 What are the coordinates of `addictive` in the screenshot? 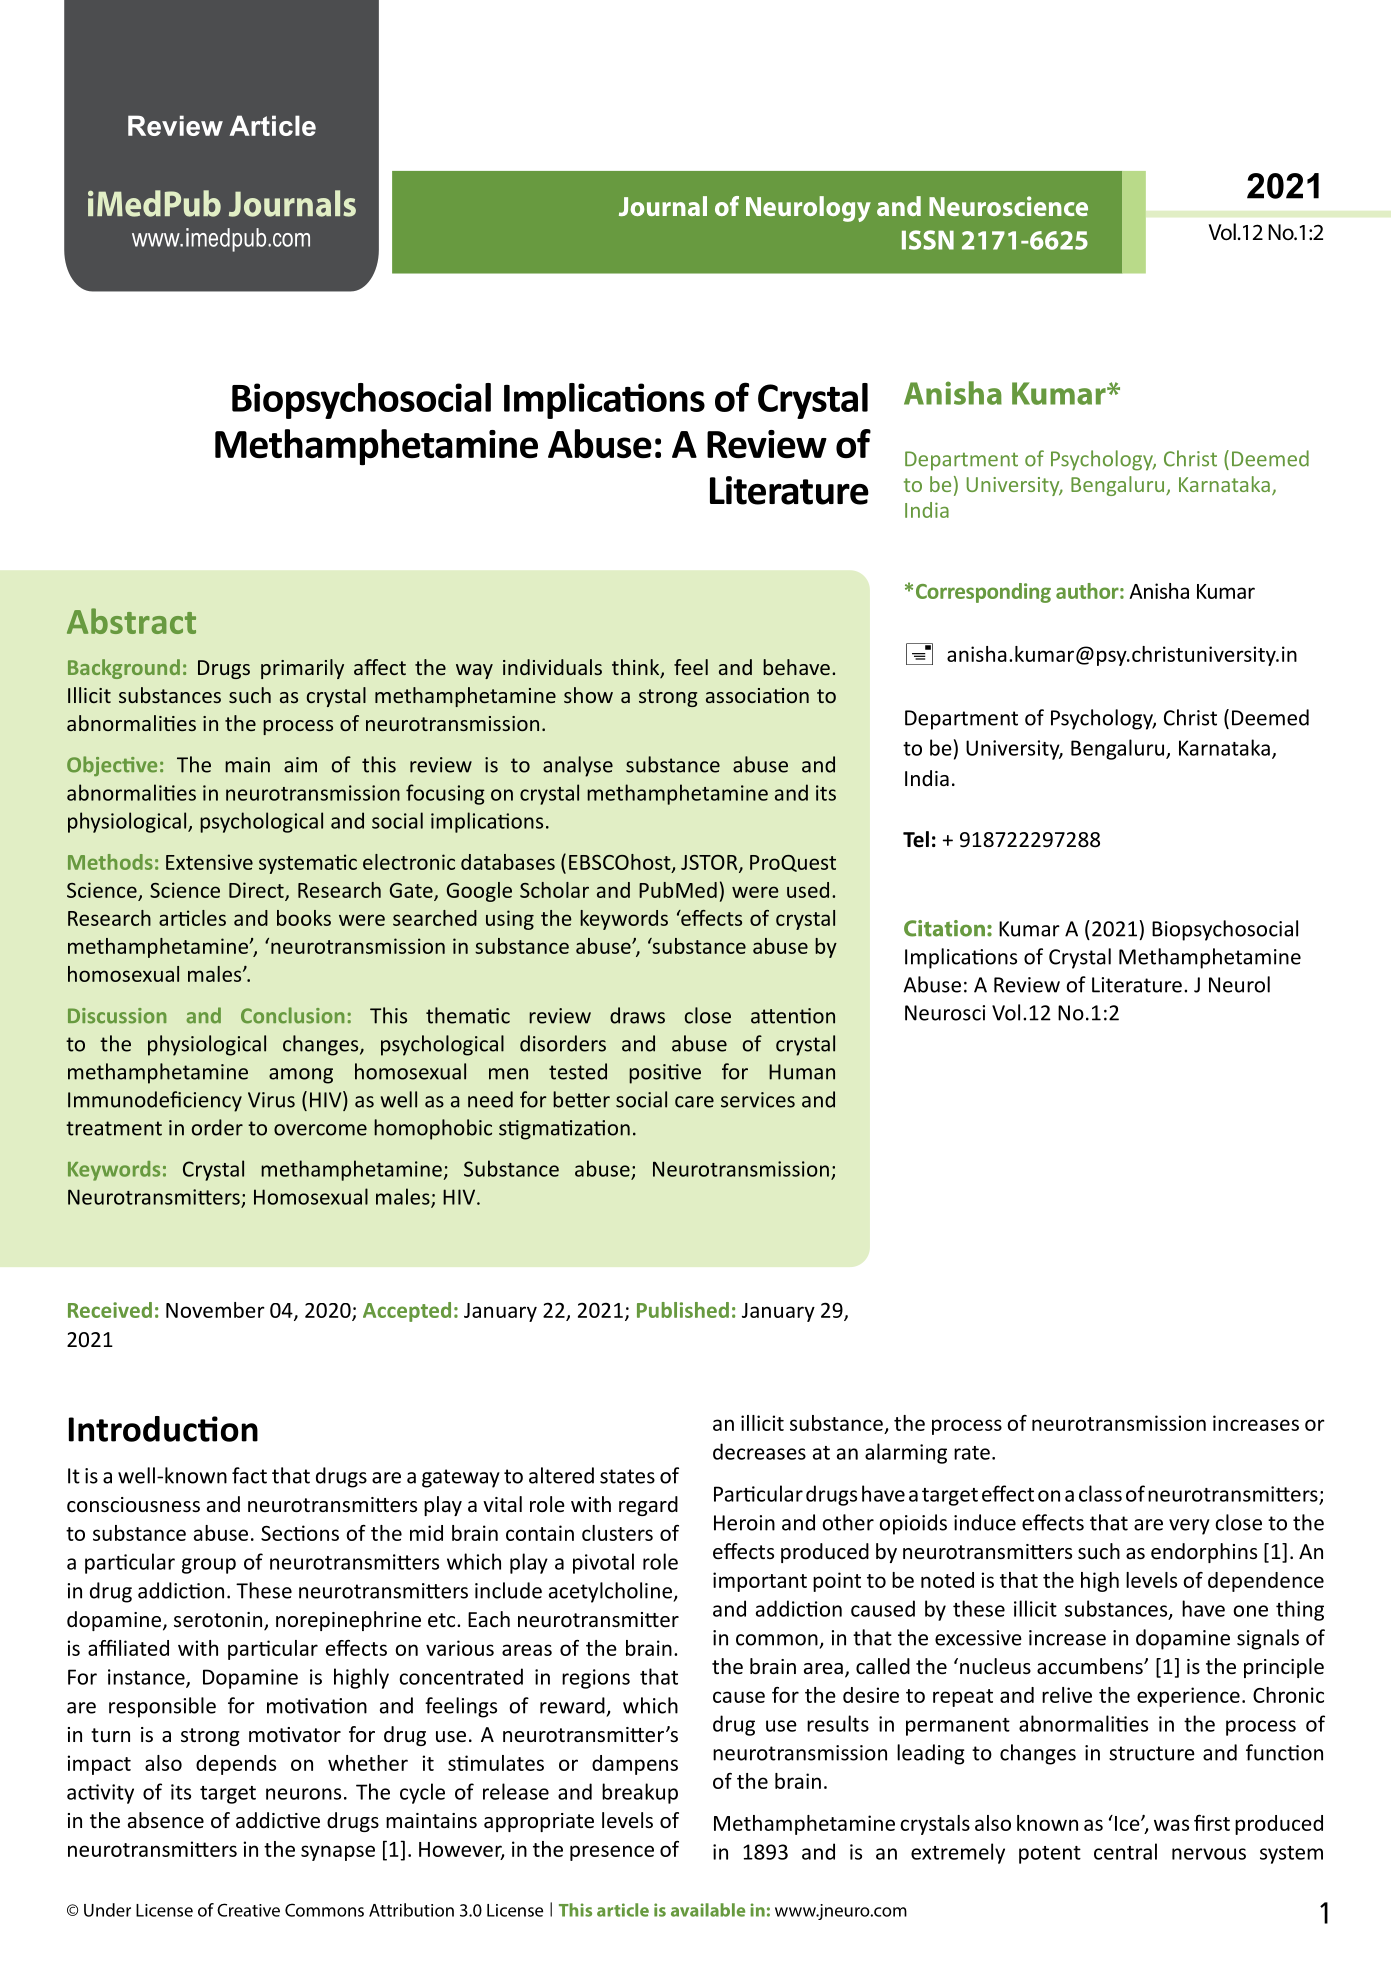 It's located at (278, 1820).
